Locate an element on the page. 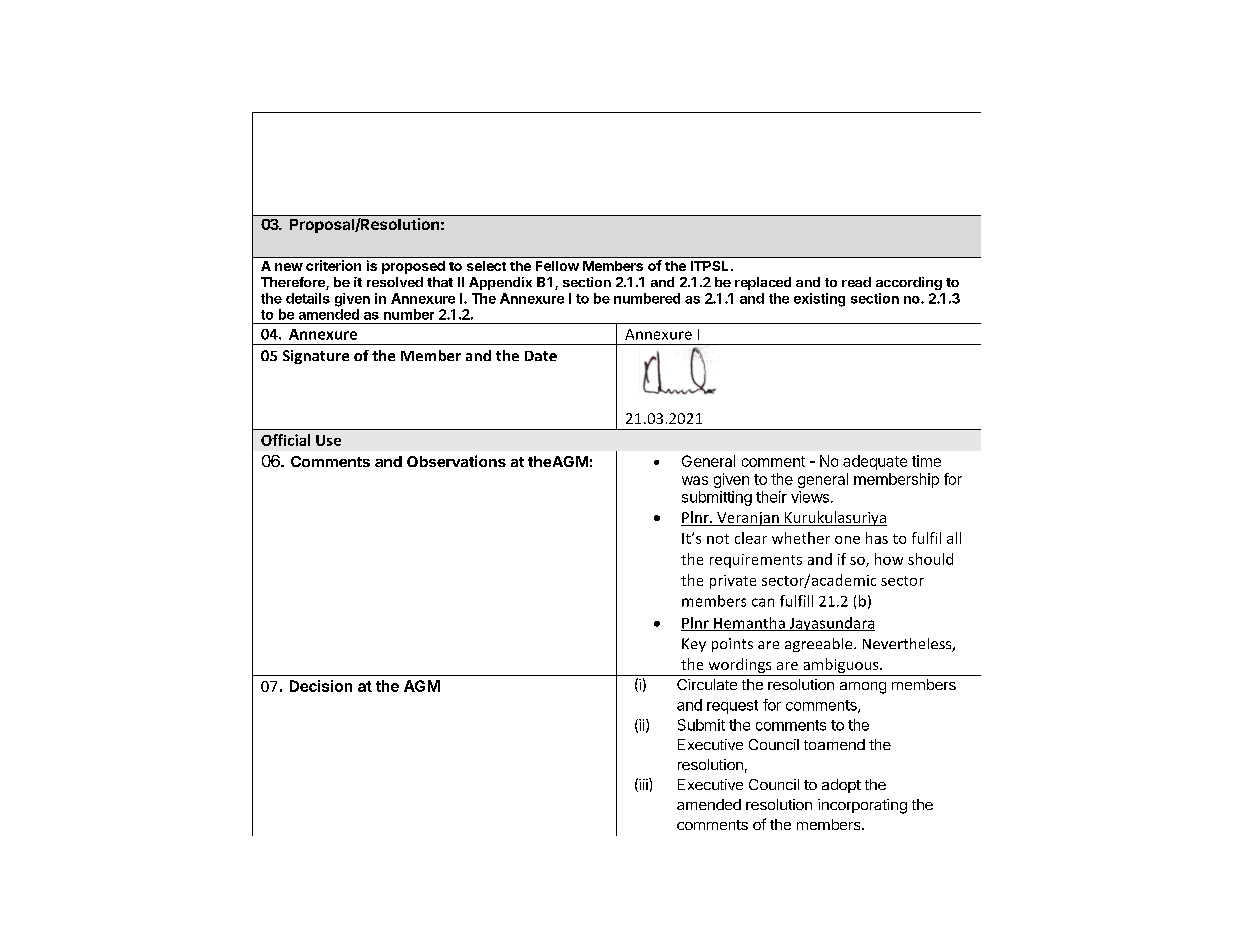  resolved is located at coordinates (395, 282).
